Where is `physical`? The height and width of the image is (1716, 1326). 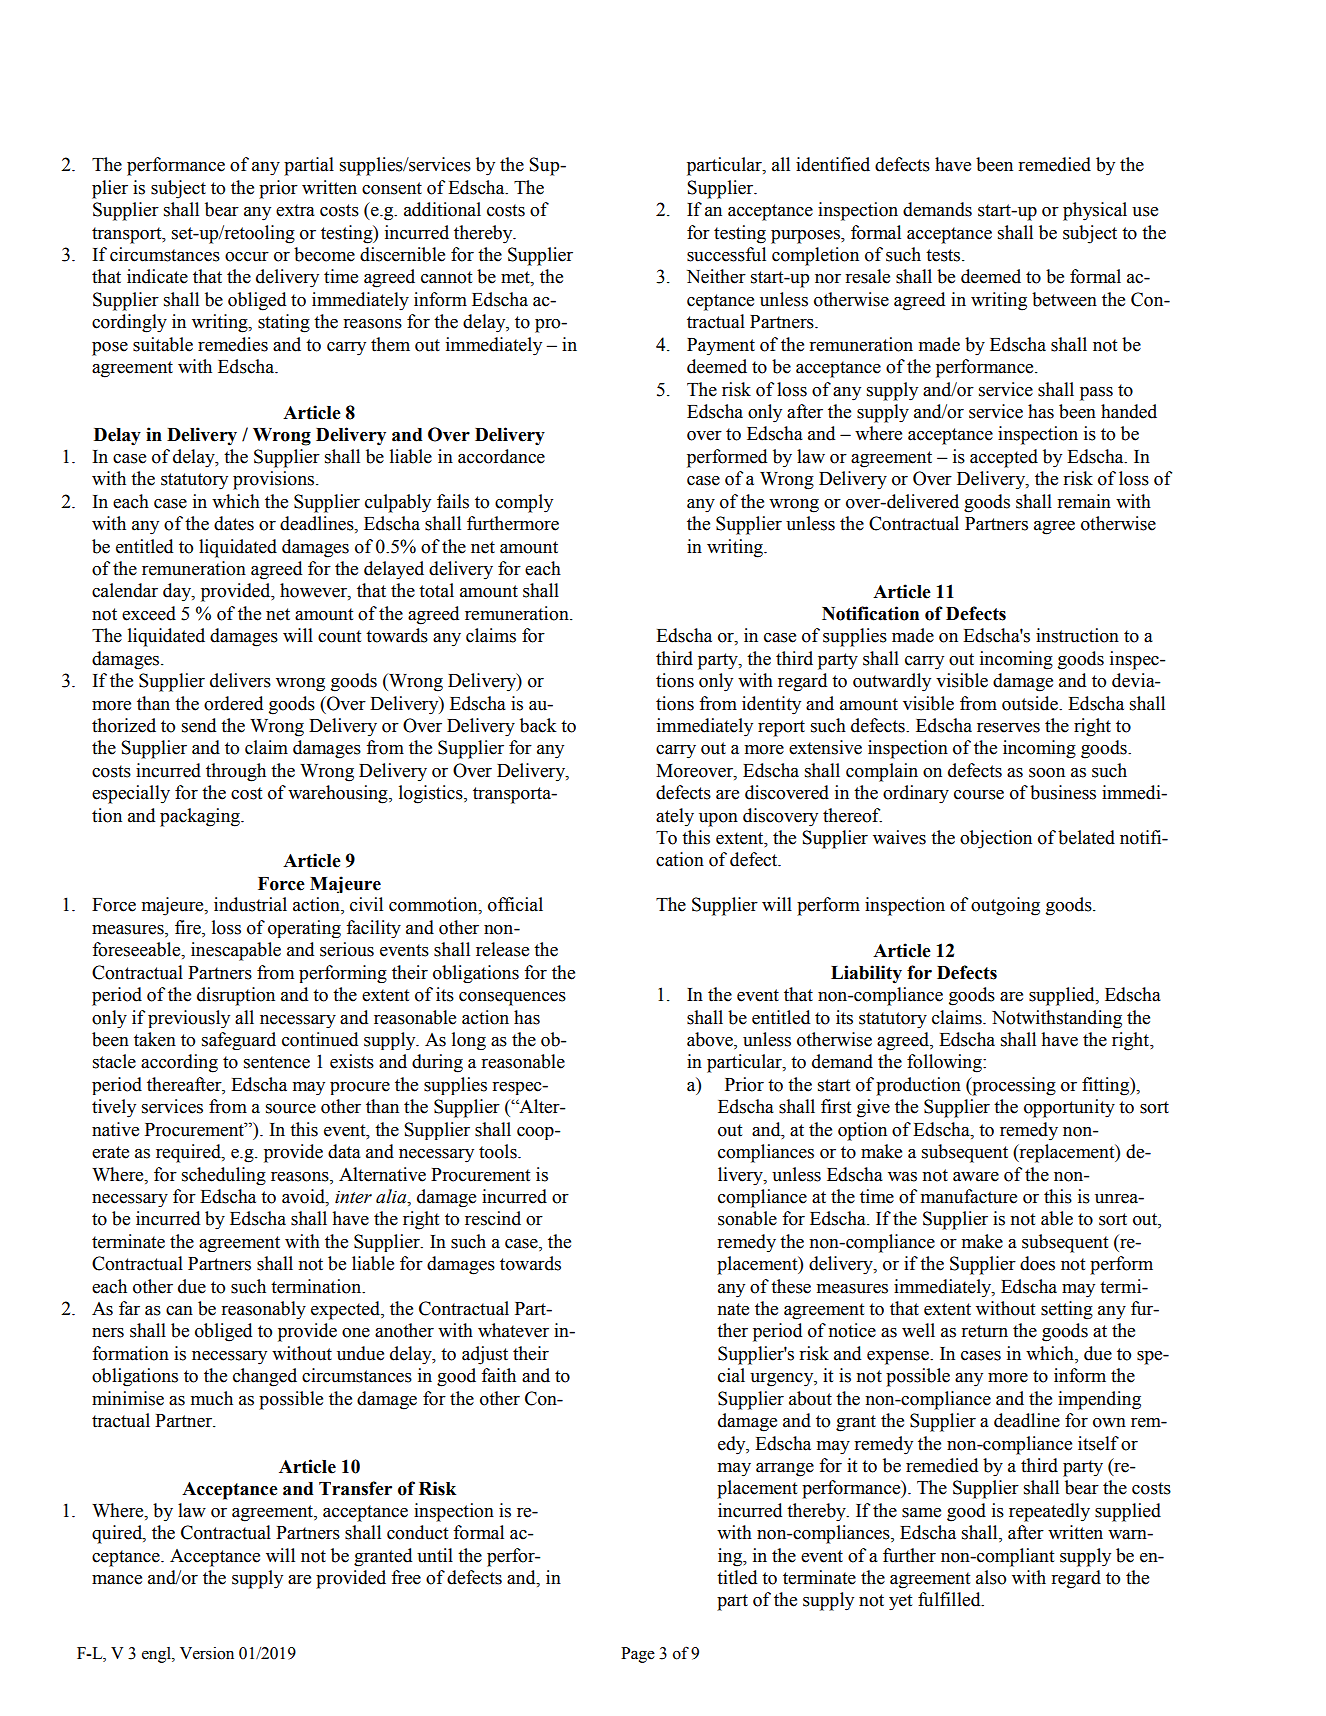
physical is located at coordinates (1095, 211).
